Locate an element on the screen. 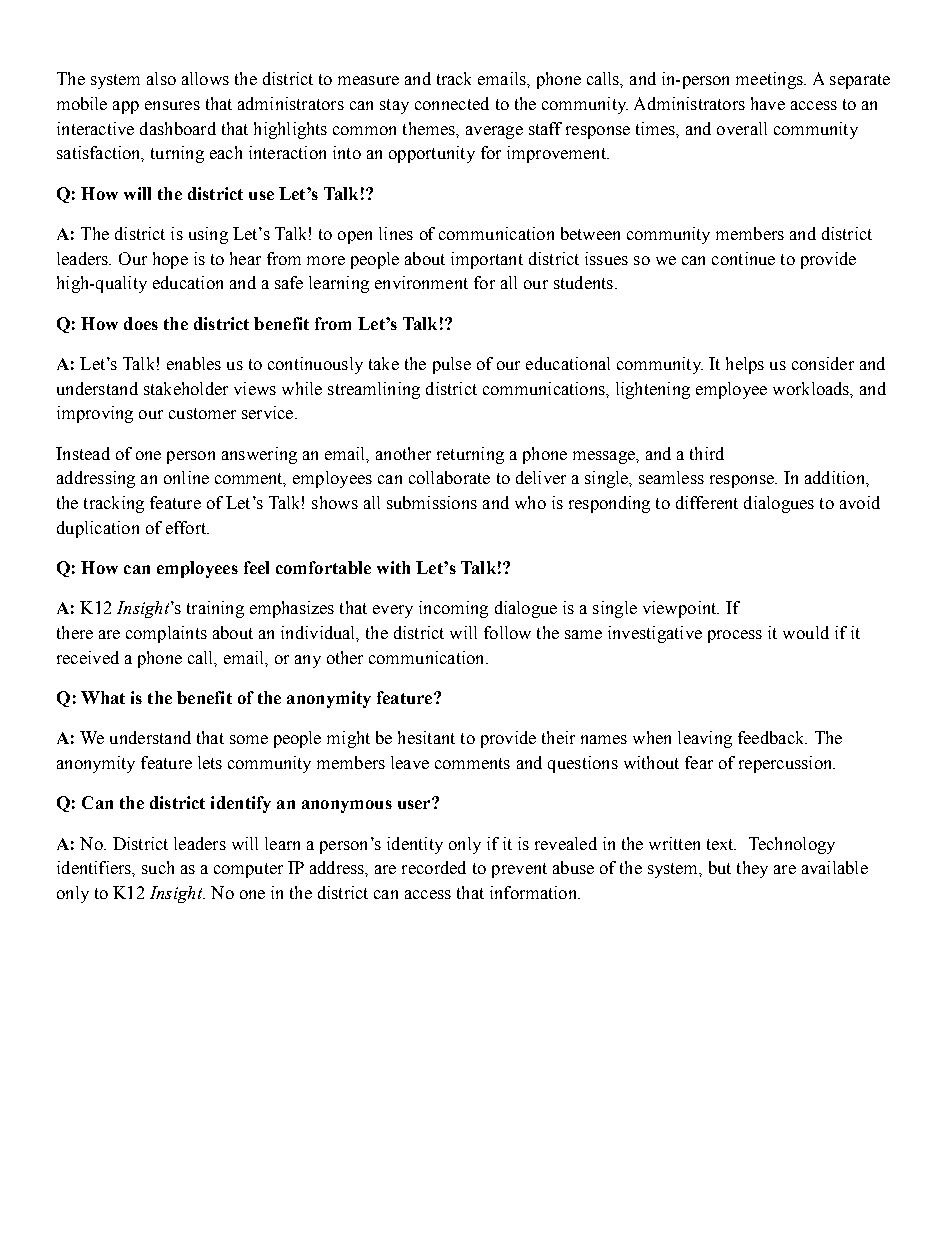 This screenshot has height=1233, width=952. recorded is located at coordinates (434, 867).
